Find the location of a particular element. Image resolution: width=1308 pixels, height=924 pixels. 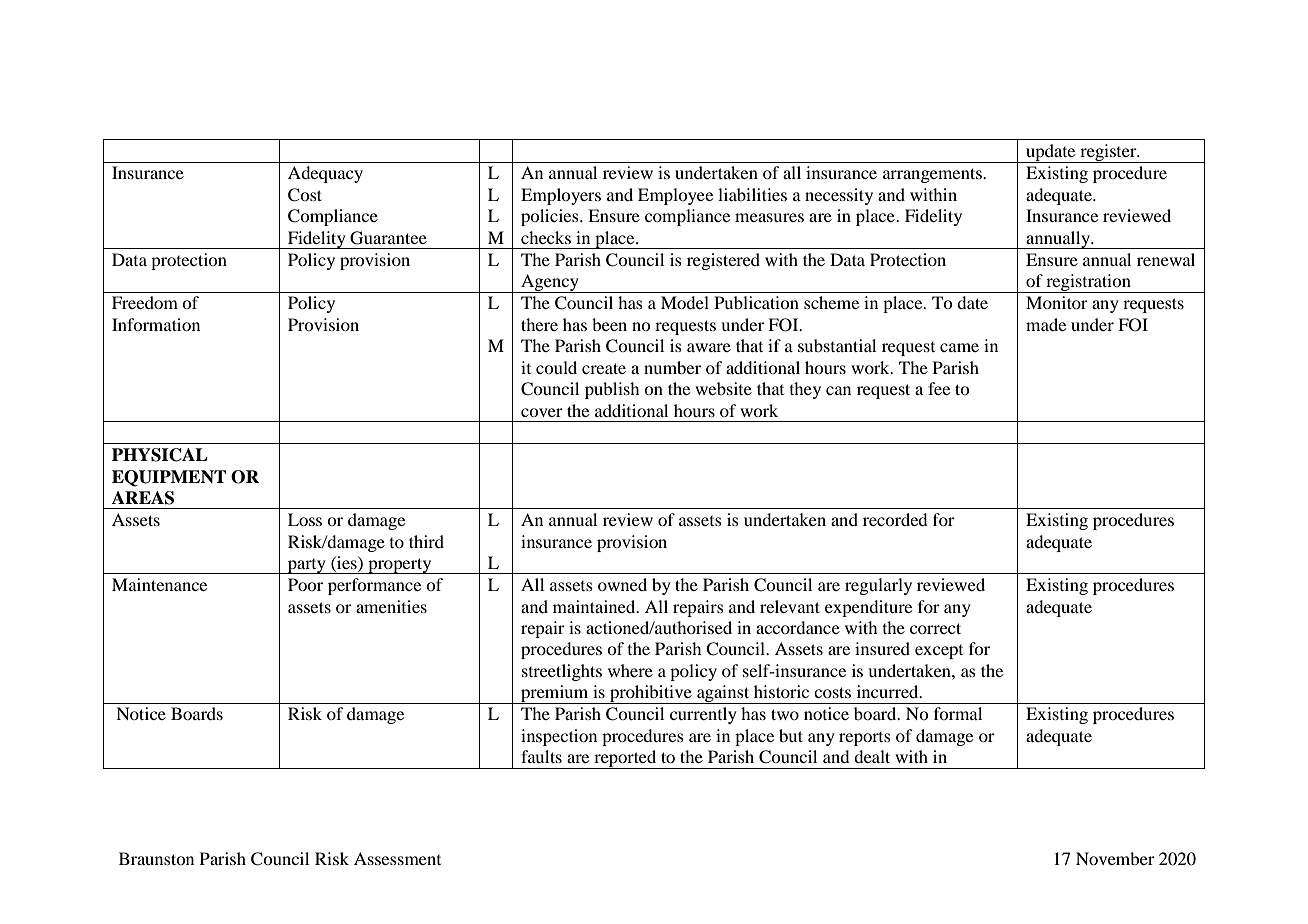

reported is located at coordinates (625, 759).
